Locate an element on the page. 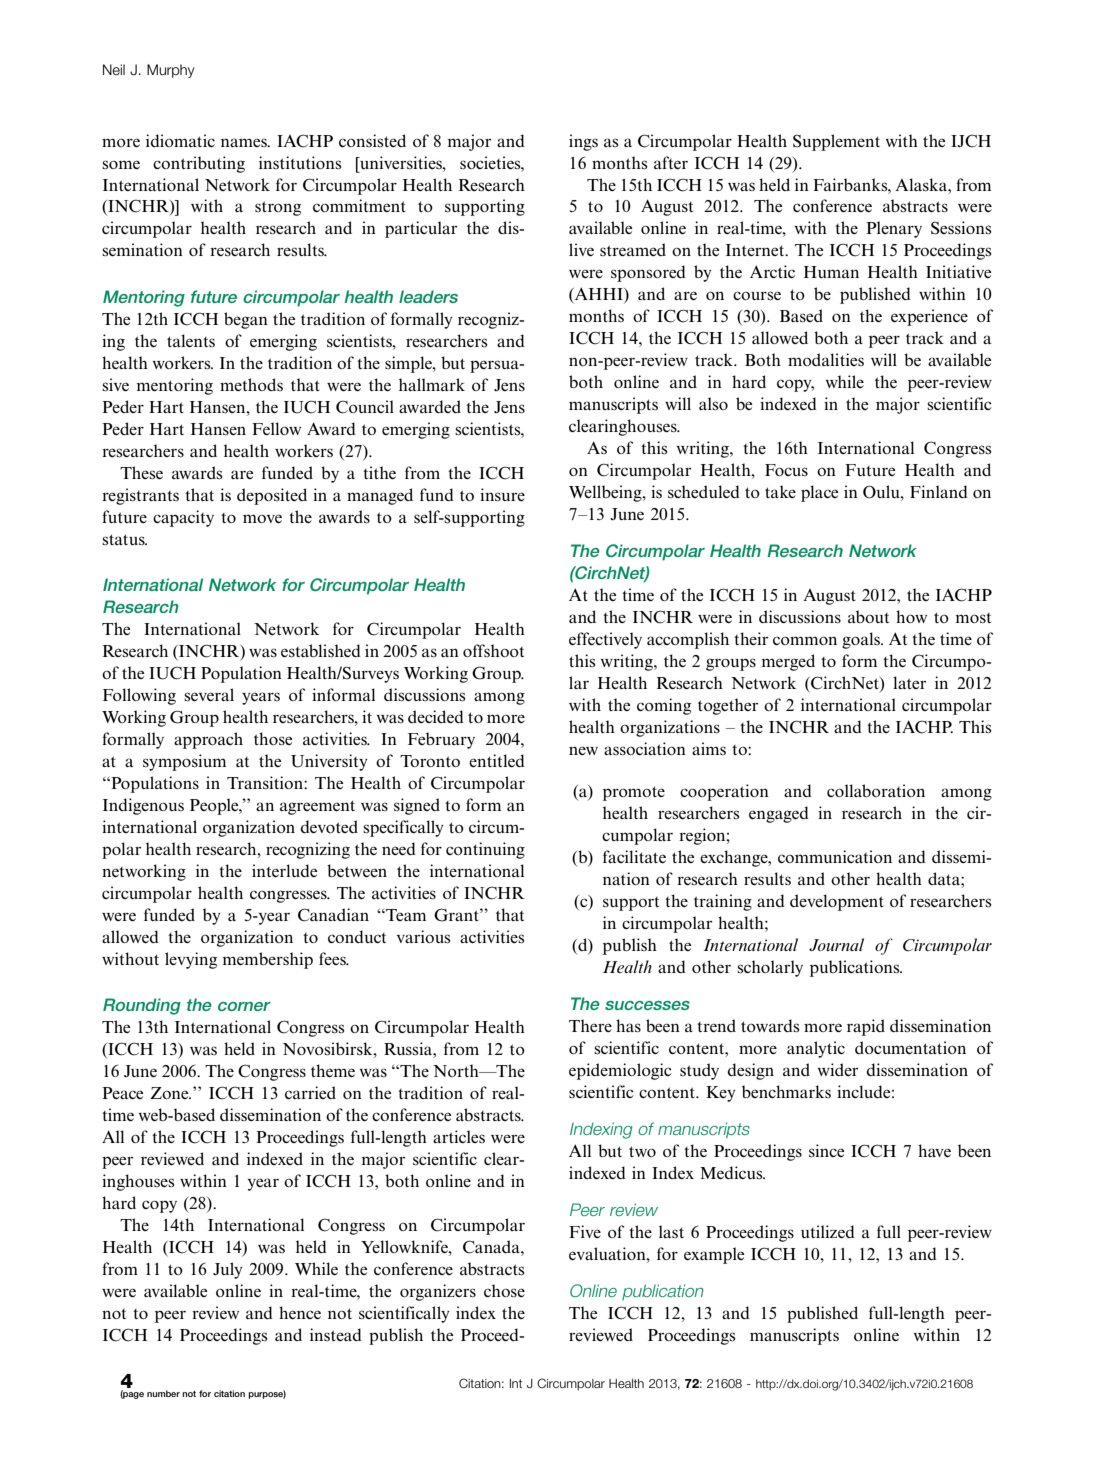 Image resolution: width=1094 pixels, height=1459 pixels. idiomatic is located at coordinates (180, 140).
